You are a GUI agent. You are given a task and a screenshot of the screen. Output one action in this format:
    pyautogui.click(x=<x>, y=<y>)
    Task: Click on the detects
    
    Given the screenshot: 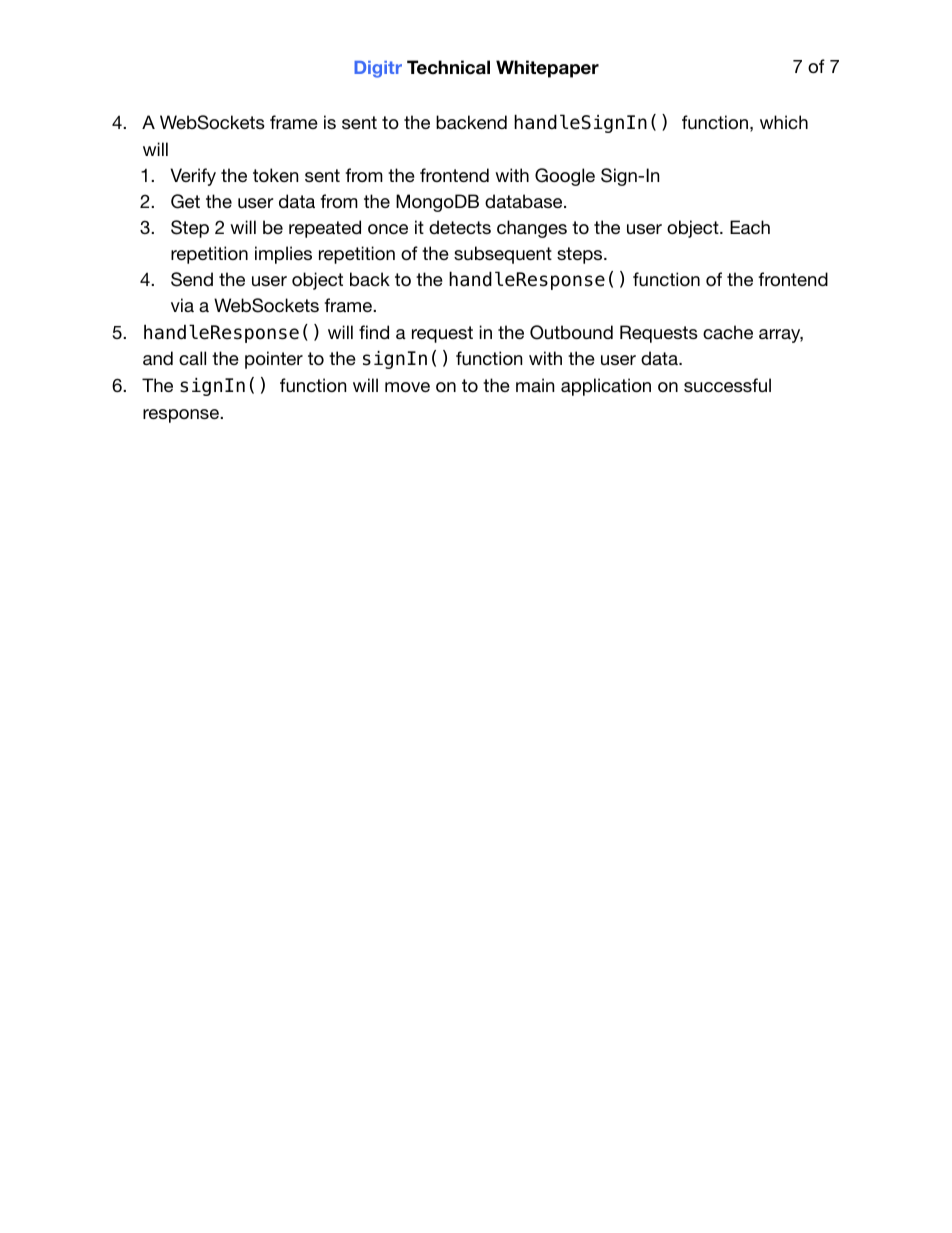 What is the action you would take?
    pyautogui.click(x=460, y=227)
